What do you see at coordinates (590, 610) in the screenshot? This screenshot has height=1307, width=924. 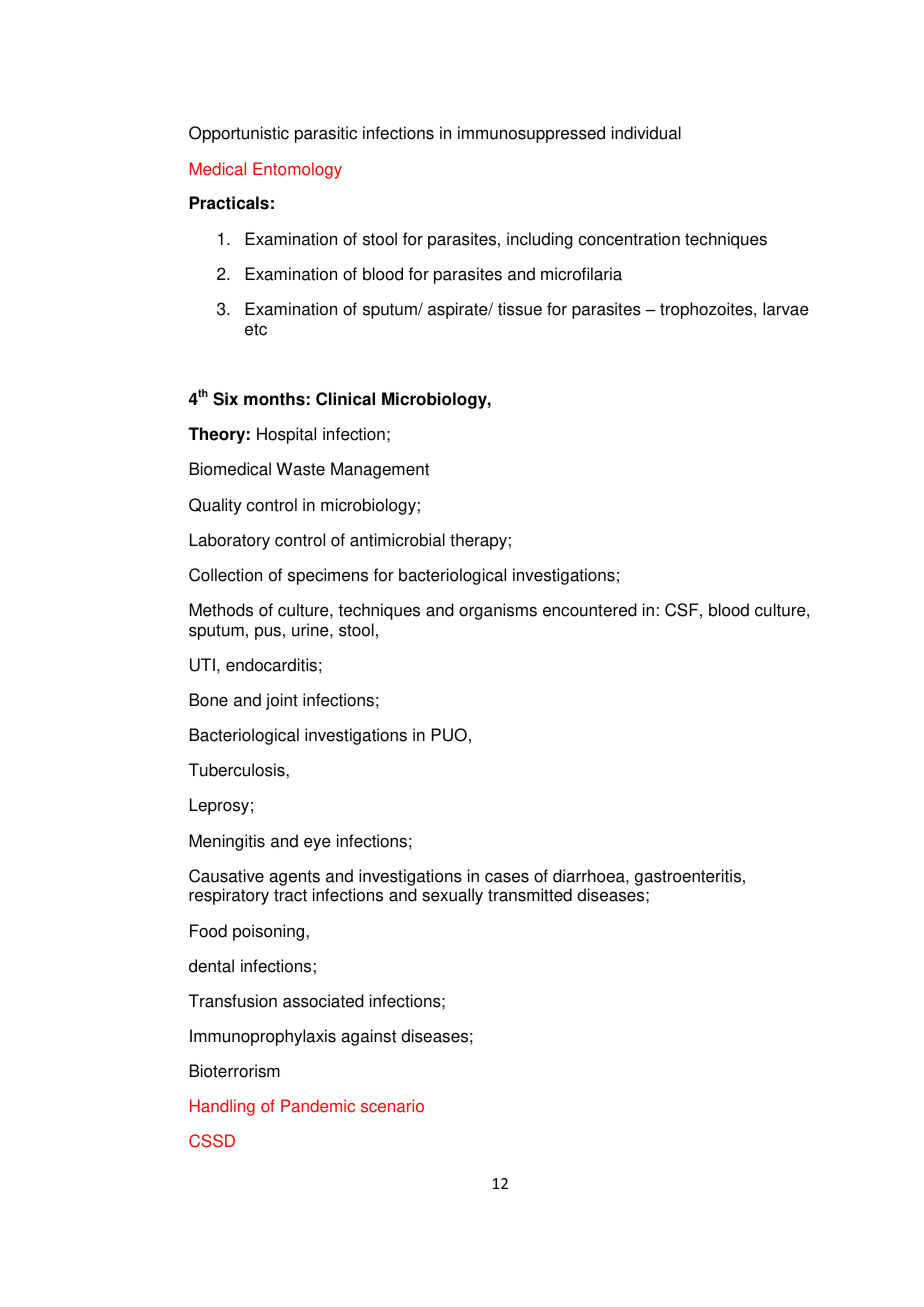 I see `encountered` at bounding box center [590, 610].
